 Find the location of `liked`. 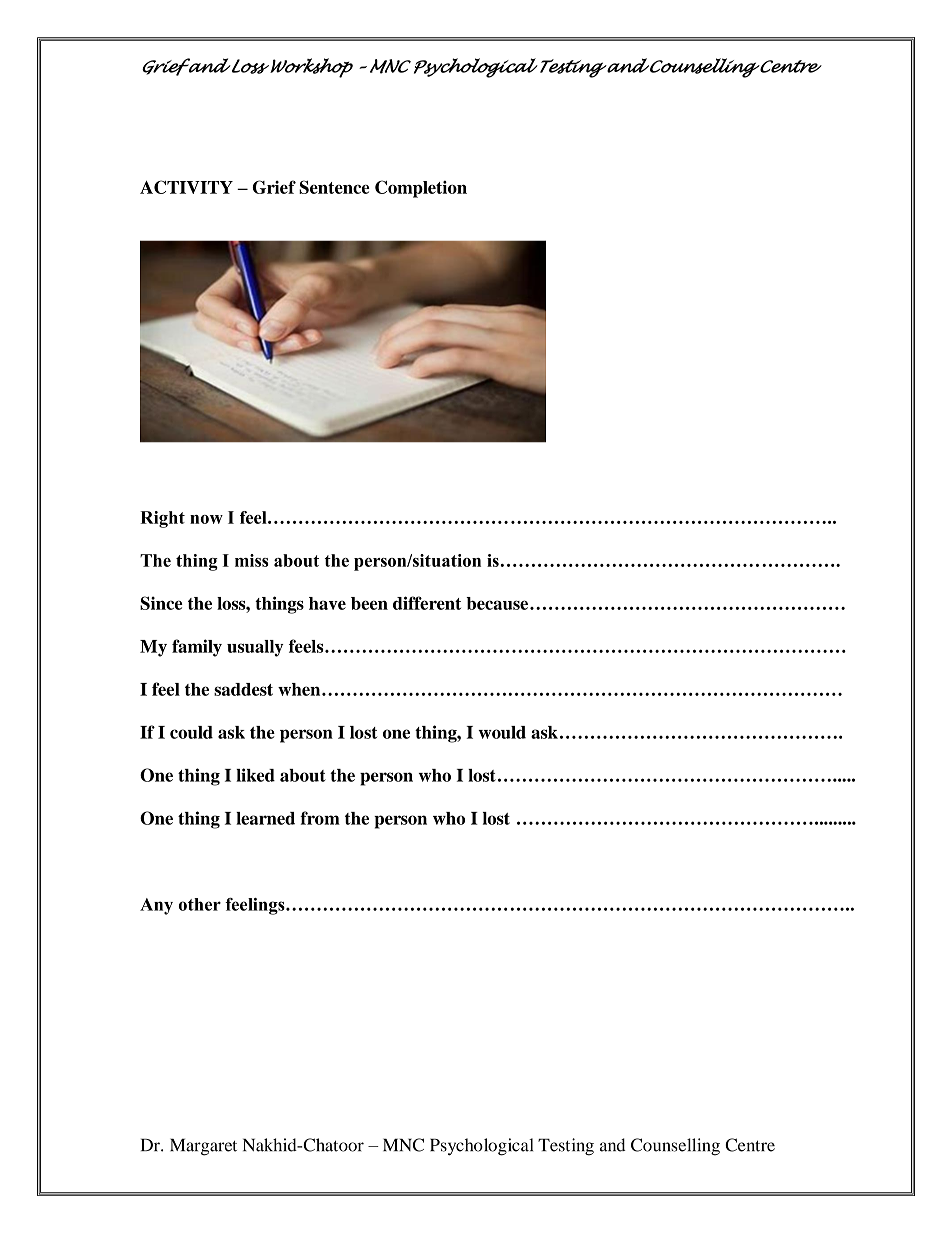

liked is located at coordinates (255, 775).
